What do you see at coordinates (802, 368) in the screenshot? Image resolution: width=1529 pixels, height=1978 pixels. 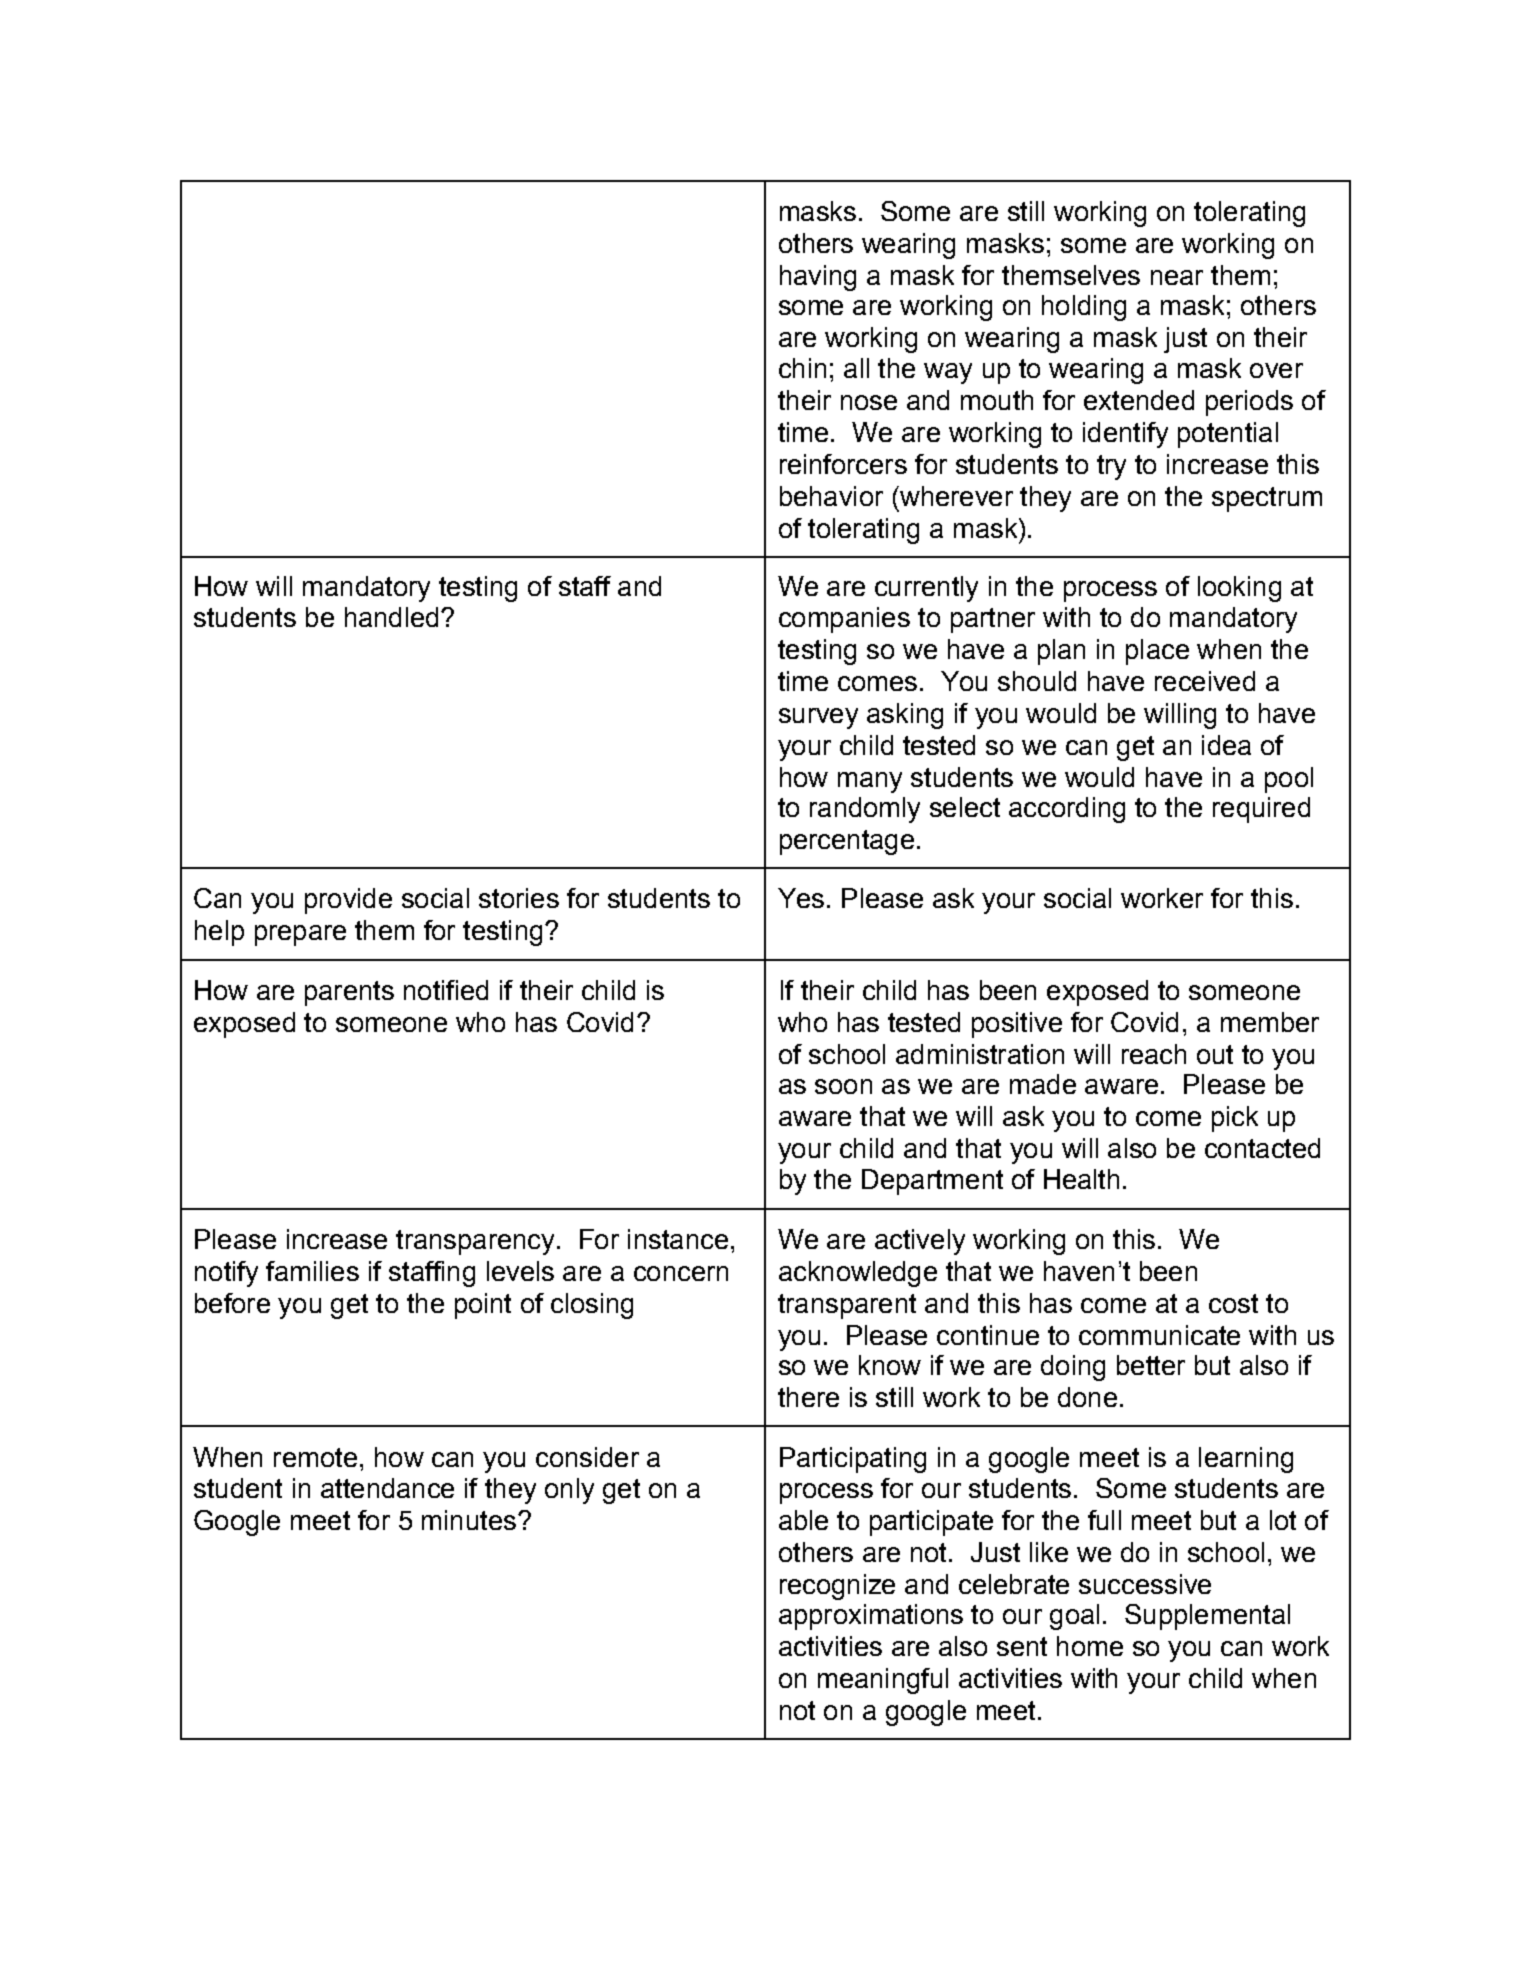 I see `chin` at bounding box center [802, 368].
